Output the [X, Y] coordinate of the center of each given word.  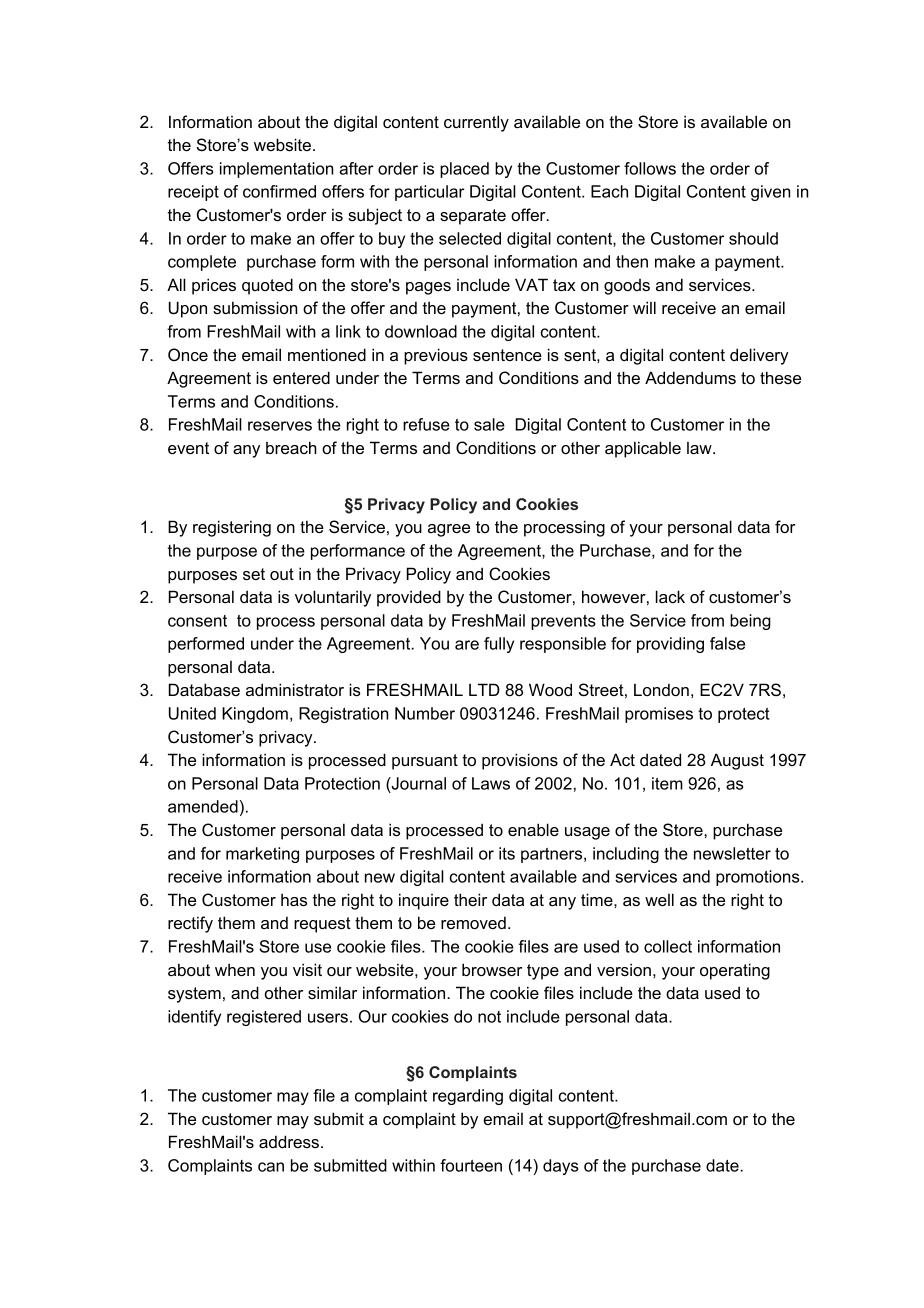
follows [650, 168]
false [727, 643]
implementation [276, 170]
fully [499, 645]
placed [464, 170]
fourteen [471, 1165]
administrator [295, 689]
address [289, 1141]
